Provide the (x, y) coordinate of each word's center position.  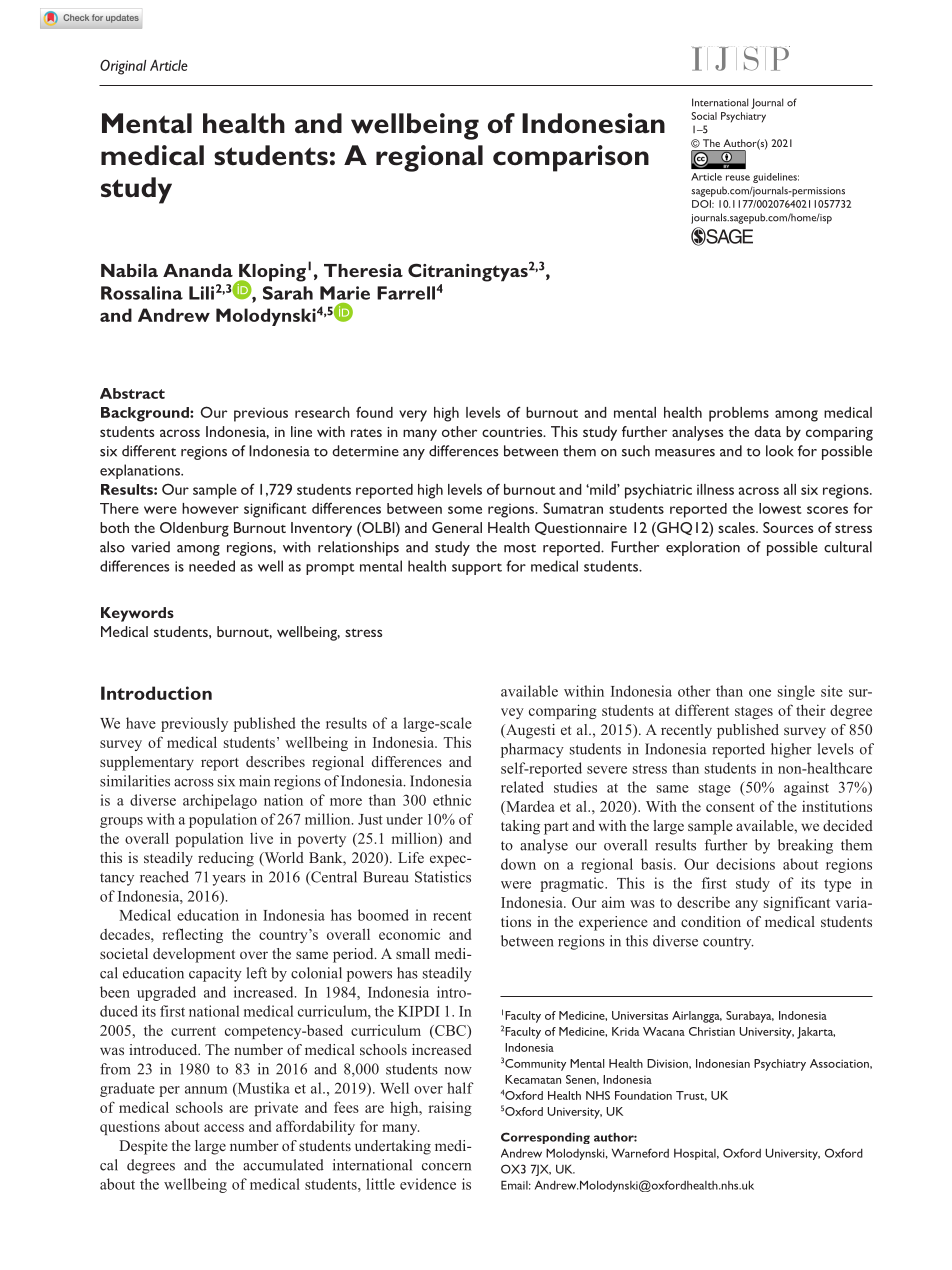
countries (513, 432)
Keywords (137, 614)
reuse (738, 178)
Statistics (443, 877)
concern (446, 1167)
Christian (712, 1031)
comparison (571, 158)
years (229, 880)
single (796, 692)
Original (123, 67)
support (477, 569)
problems (739, 414)
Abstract (132, 393)
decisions (745, 864)
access (224, 1128)
